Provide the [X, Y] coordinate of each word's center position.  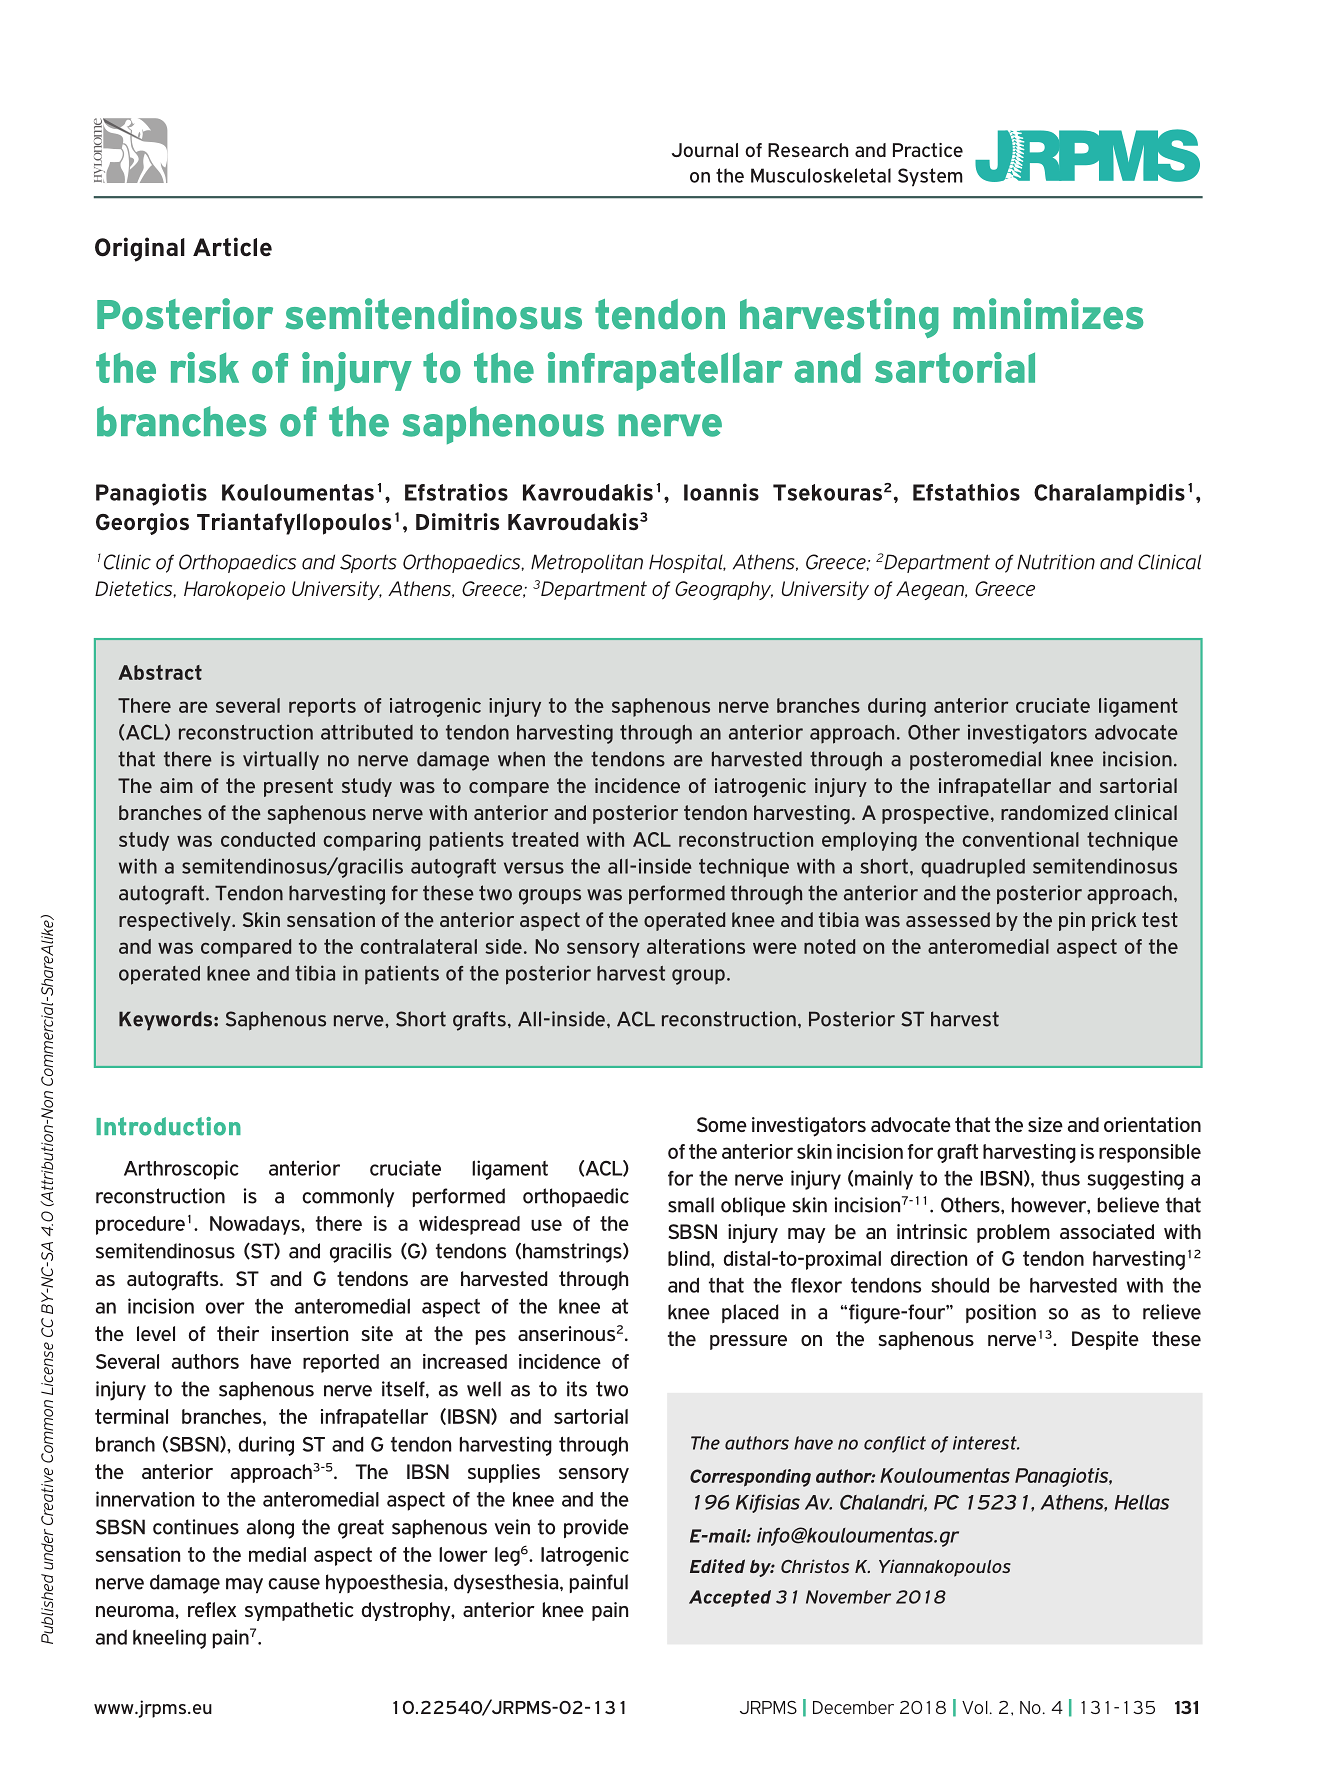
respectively [176, 921]
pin [1072, 921]
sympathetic [299, 1611]
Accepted [730, 1598]
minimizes [1048, 314]
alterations [696, 946]
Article [232, 247]
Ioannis [721, 492]
